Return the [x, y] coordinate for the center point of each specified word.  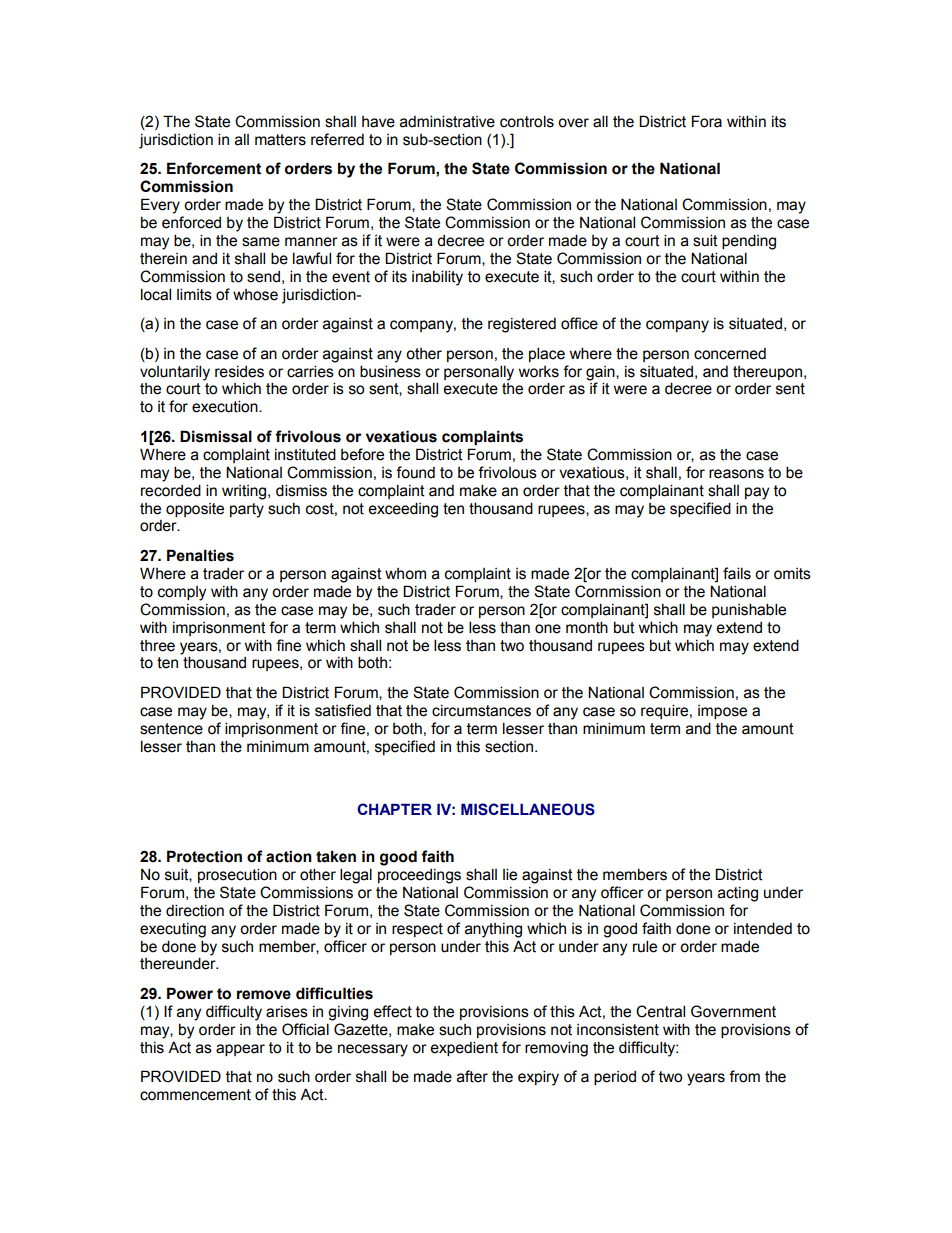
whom [405, 574]
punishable [749, 610]
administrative [447, 121]
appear [240, 1050]
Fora [707, 121]
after [472, 1076]
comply [182, 593]
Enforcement [214, 168]
